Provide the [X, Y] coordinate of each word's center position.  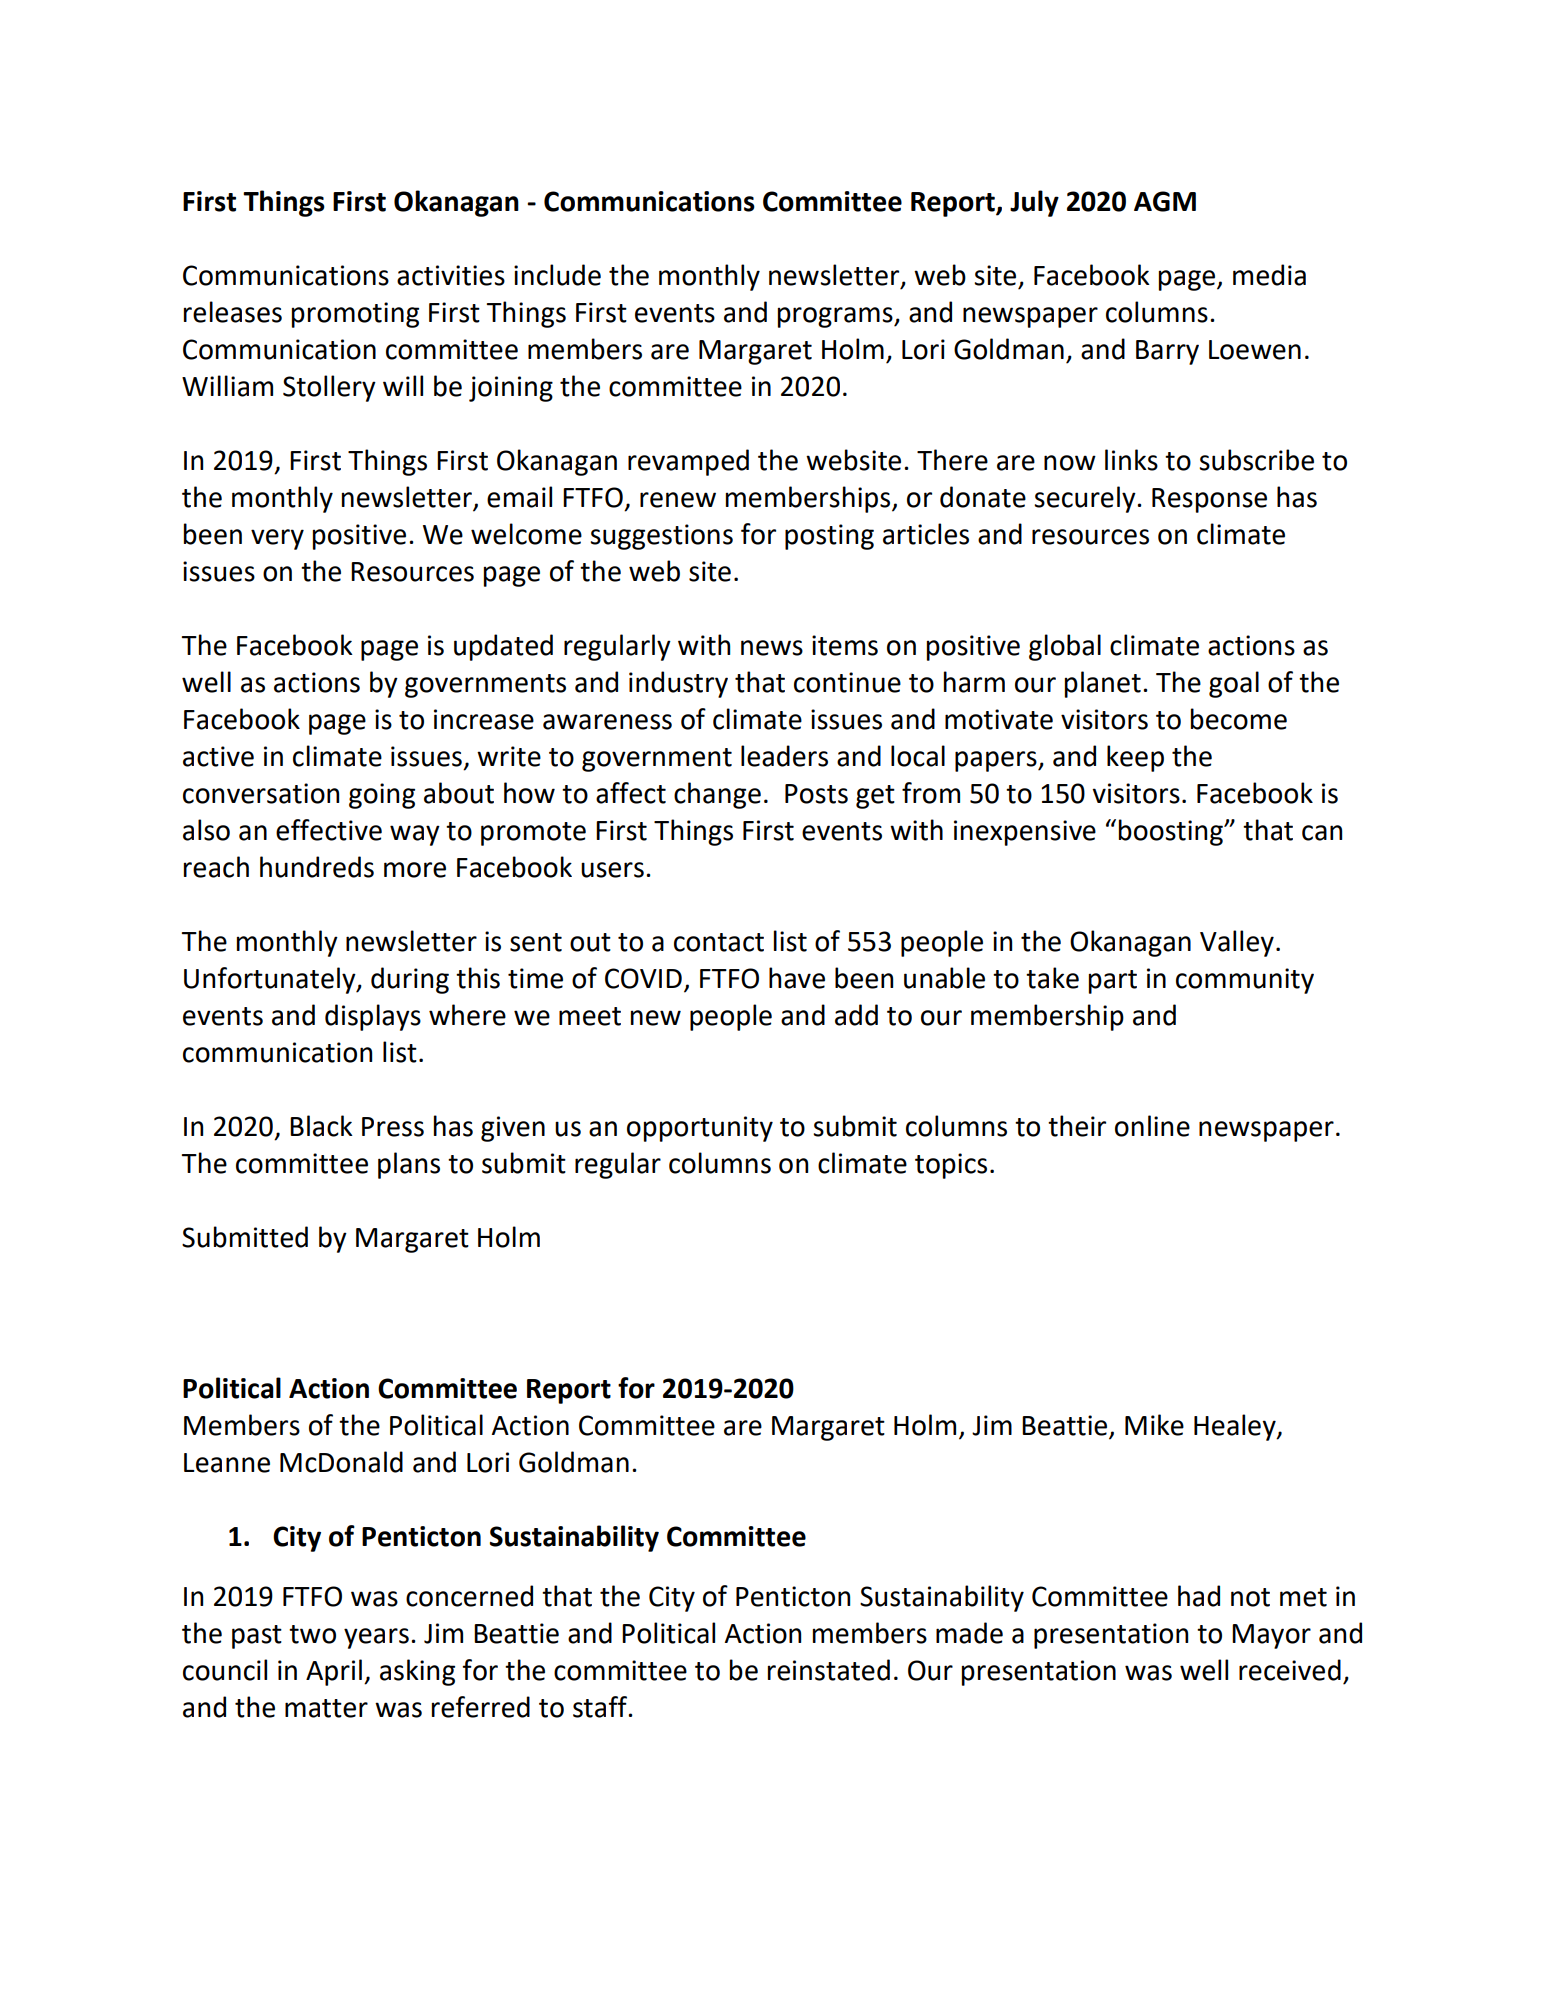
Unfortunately [271, 980]
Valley [1237, 943]
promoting [355, 315]
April [334, 1672]
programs [836, 317]
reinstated [829, 1670]
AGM [1165, 201]
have [797, 978]
